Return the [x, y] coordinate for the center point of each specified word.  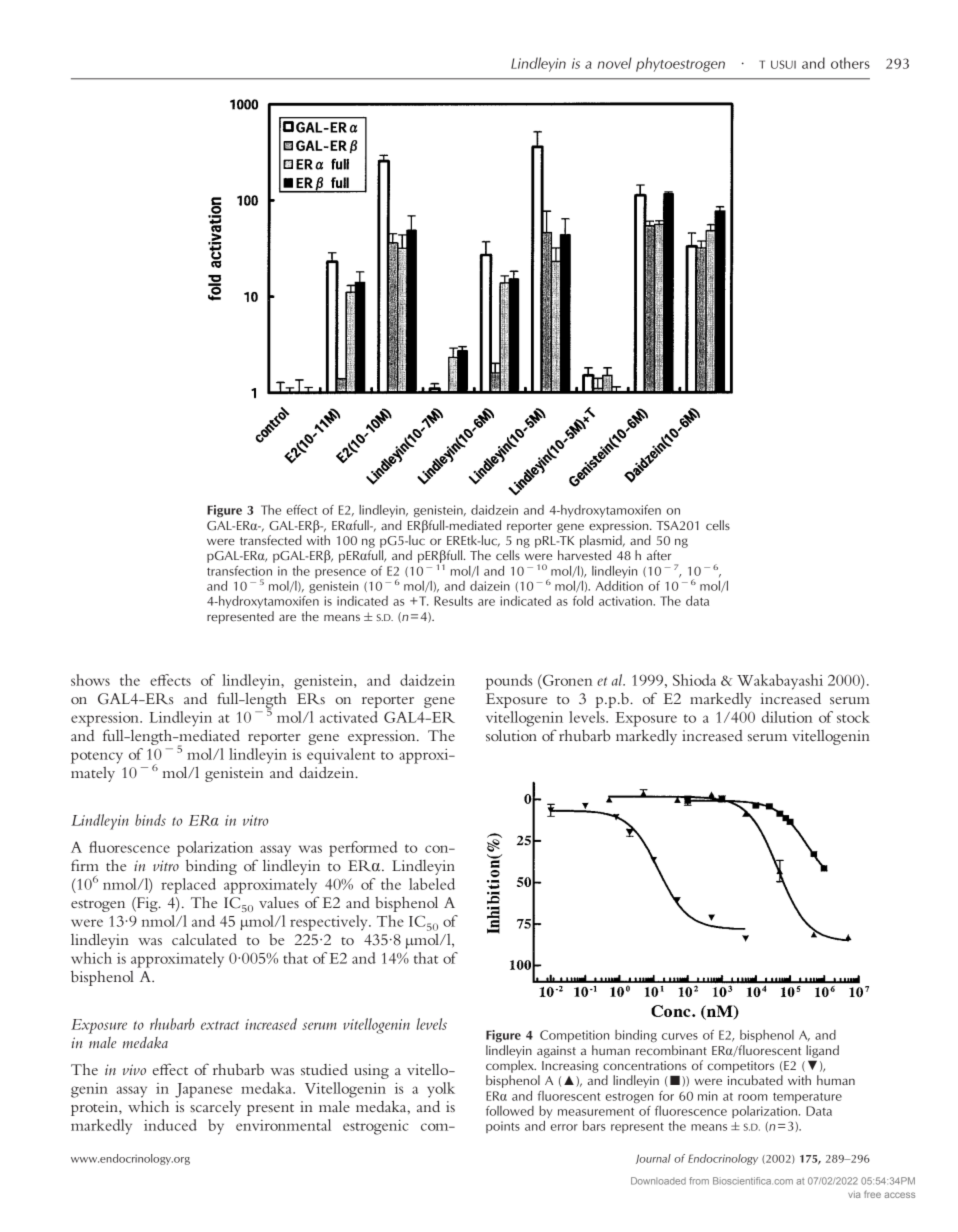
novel [615, 63]
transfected [271, 540]
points [503, 1127]
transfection [239, 571]
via [854, 1194]
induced [170, 1125]
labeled [432, 884]
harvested [584, 555]
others [850, 63]
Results [453, 601]
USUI [783, 64]
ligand [822, 1051]
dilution [787, 717]
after [659, 555]
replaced [188, 886]
